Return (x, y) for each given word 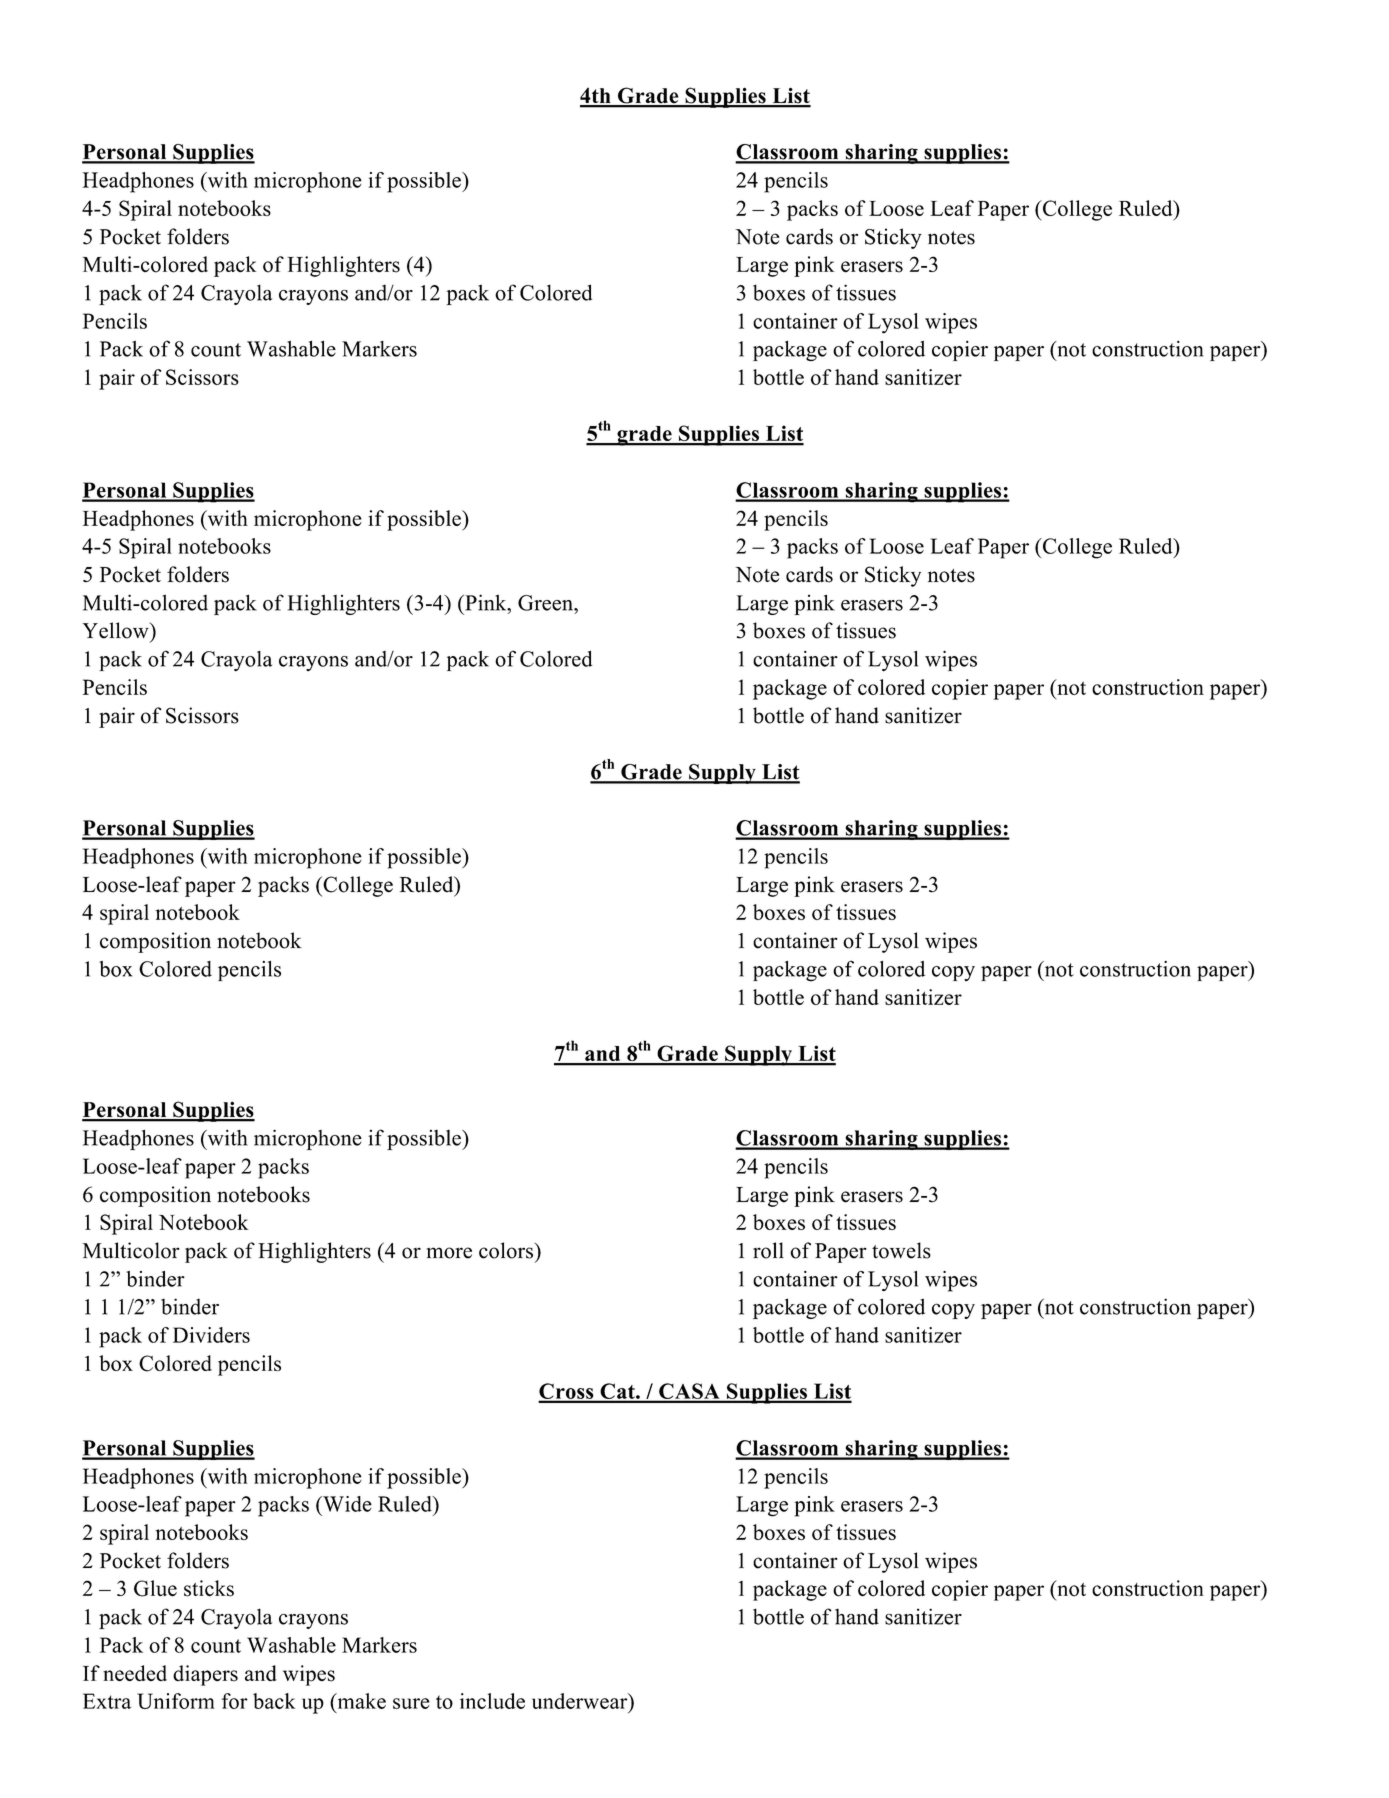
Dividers (211, 1335)
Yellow (117, 630)
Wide (346, 1504)
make (360, 1701)
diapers (205, 1675)
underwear (581, 1701)
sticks (209, 1588)
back (274, 1701)
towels (901, 1250)
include (492, 1701)
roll (768, 1250)
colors (506, 1250)
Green (546, 603)
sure (411, 1703)
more (449, 1253)
